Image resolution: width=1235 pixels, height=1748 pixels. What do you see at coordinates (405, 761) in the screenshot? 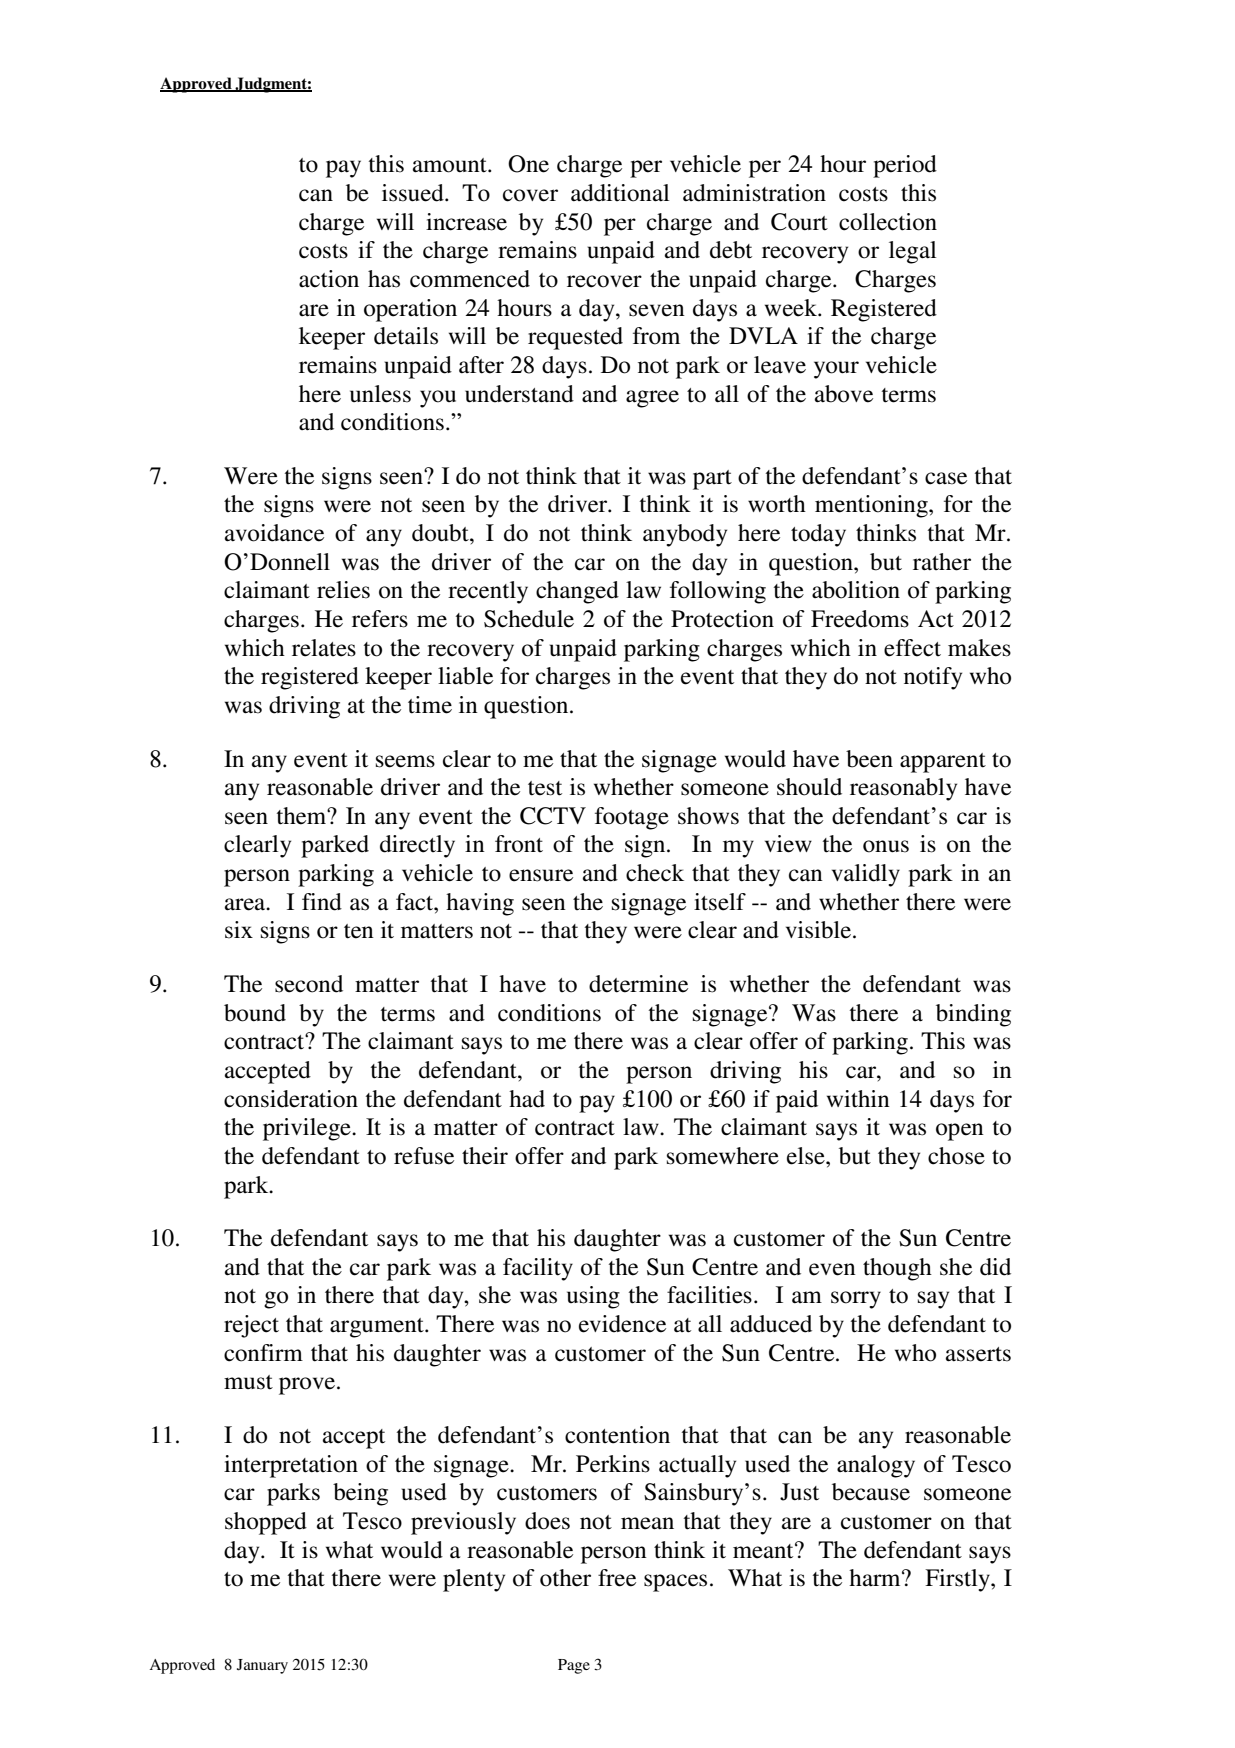
I see `seems` at bounding box center [405, 761].
